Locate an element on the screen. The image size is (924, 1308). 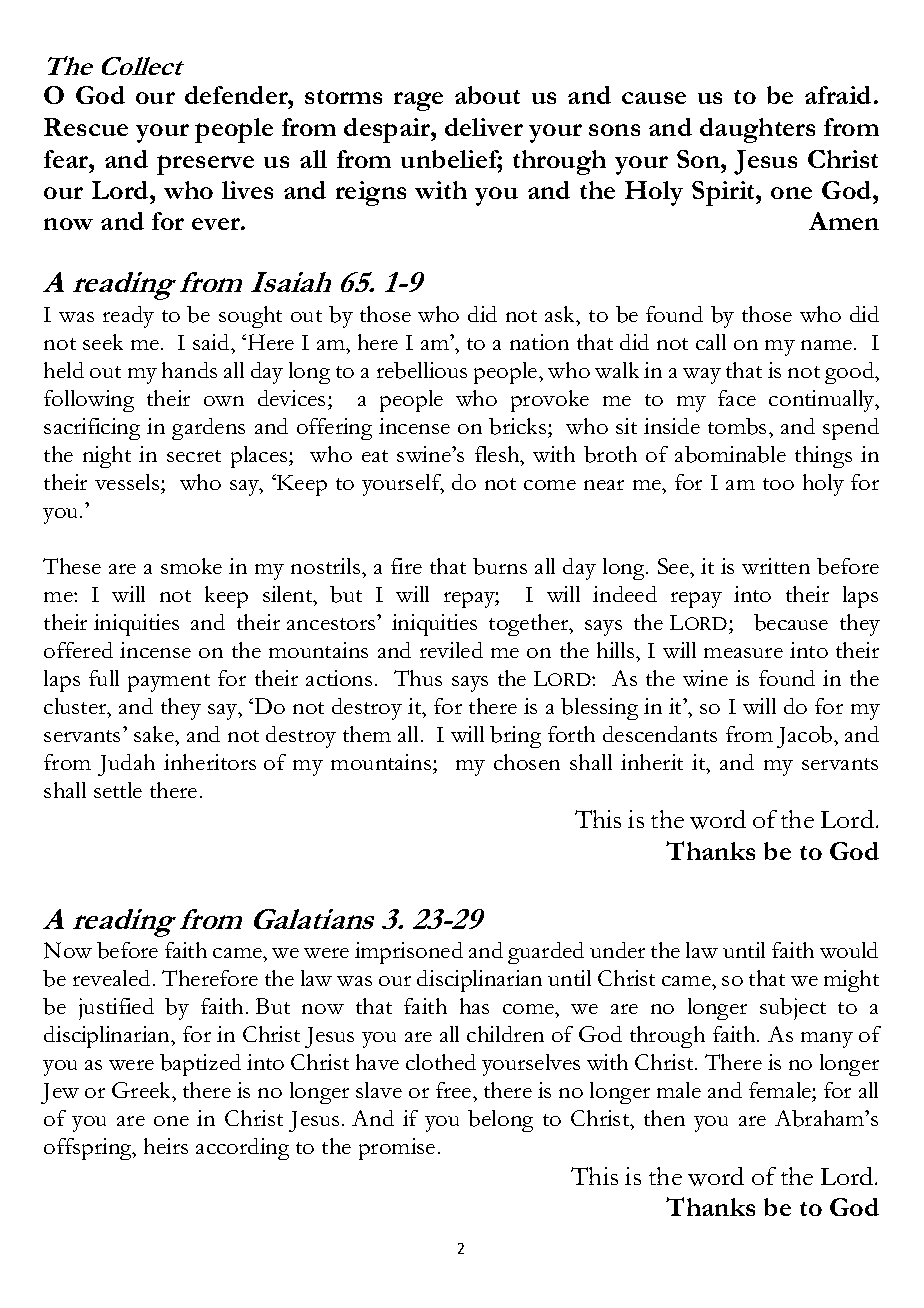
face is located at coordinates (737, 398).
